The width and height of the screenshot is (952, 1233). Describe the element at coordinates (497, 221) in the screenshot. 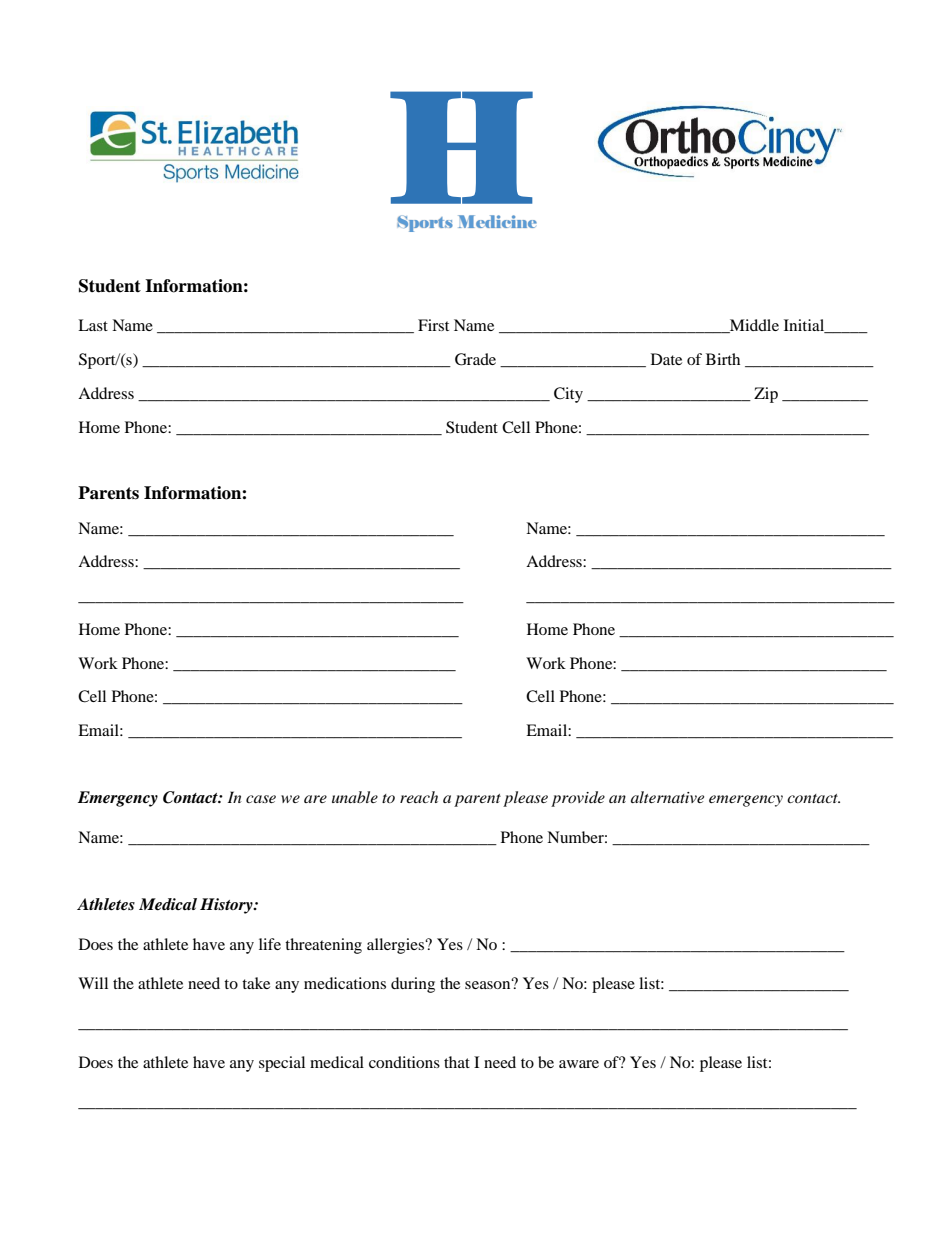

I see `Medicine` at that location.
